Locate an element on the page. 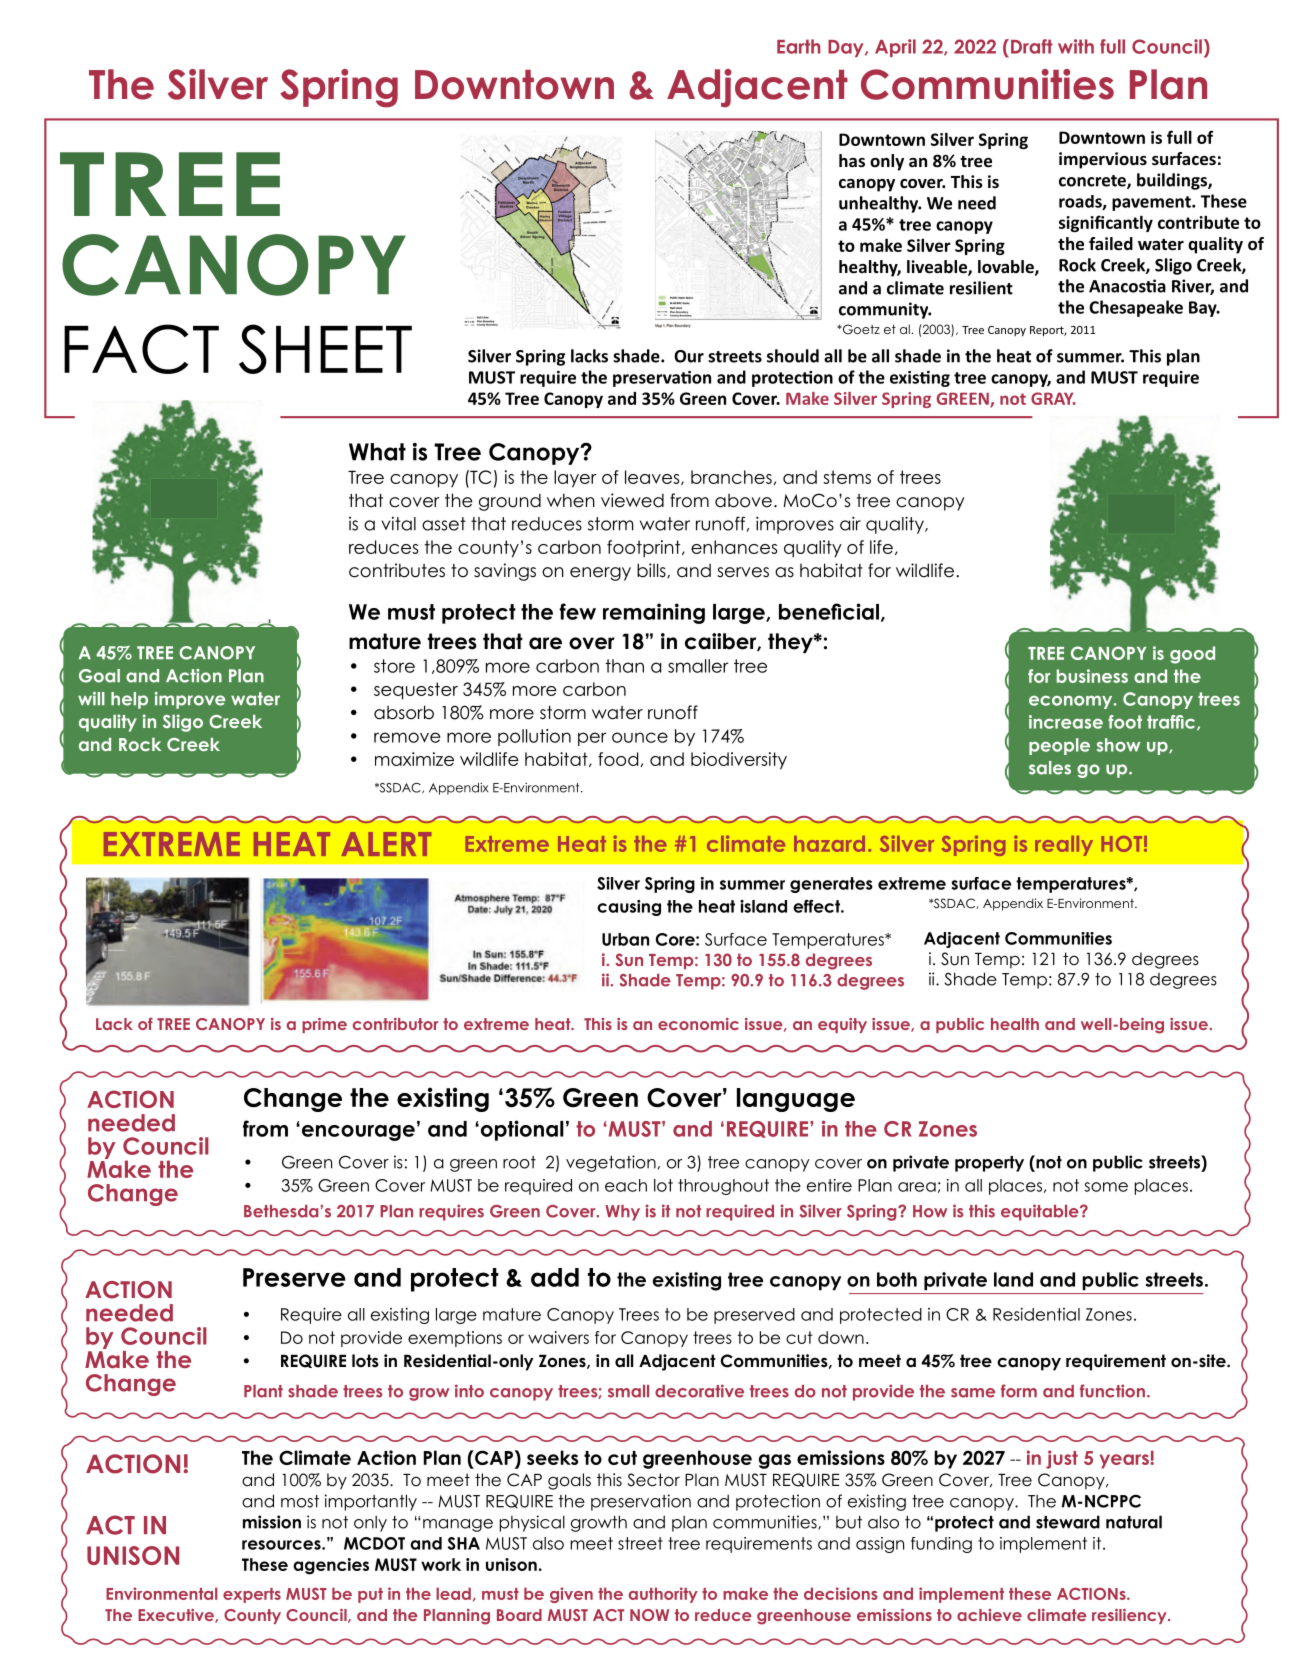  encourage is located at coordinates (357, 1132).
